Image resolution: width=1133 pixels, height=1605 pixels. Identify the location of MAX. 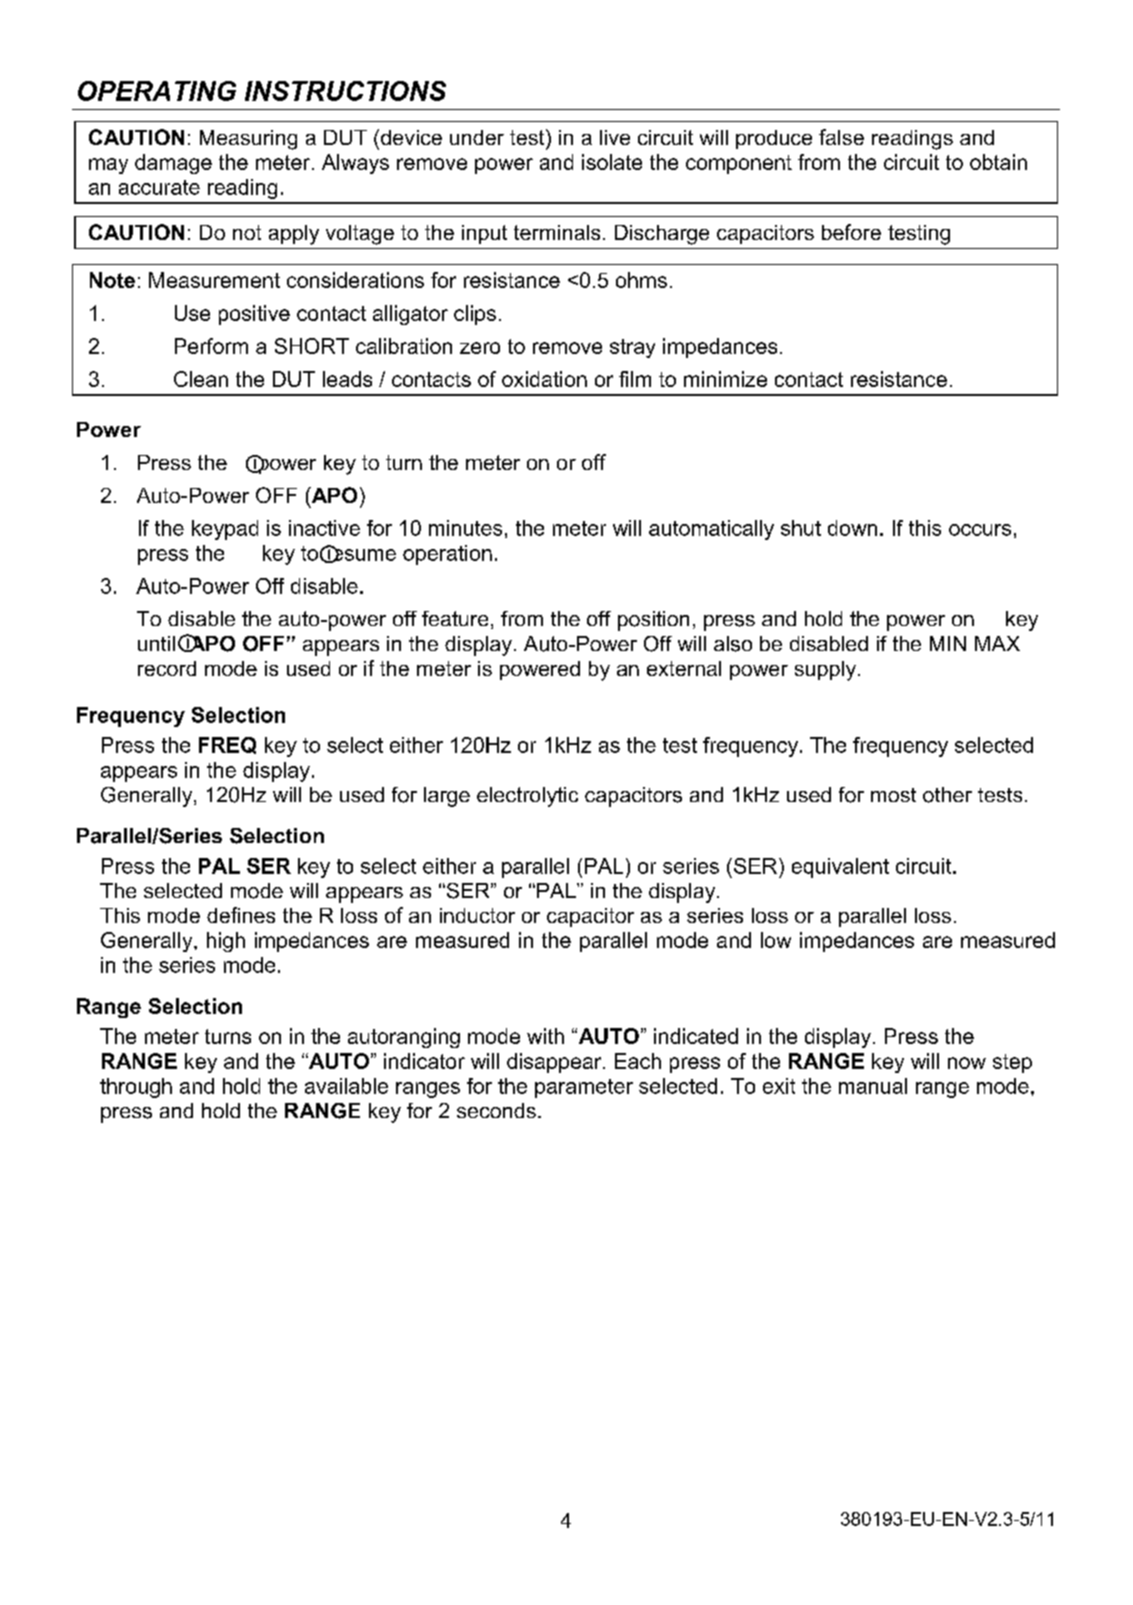
(997, 643).
